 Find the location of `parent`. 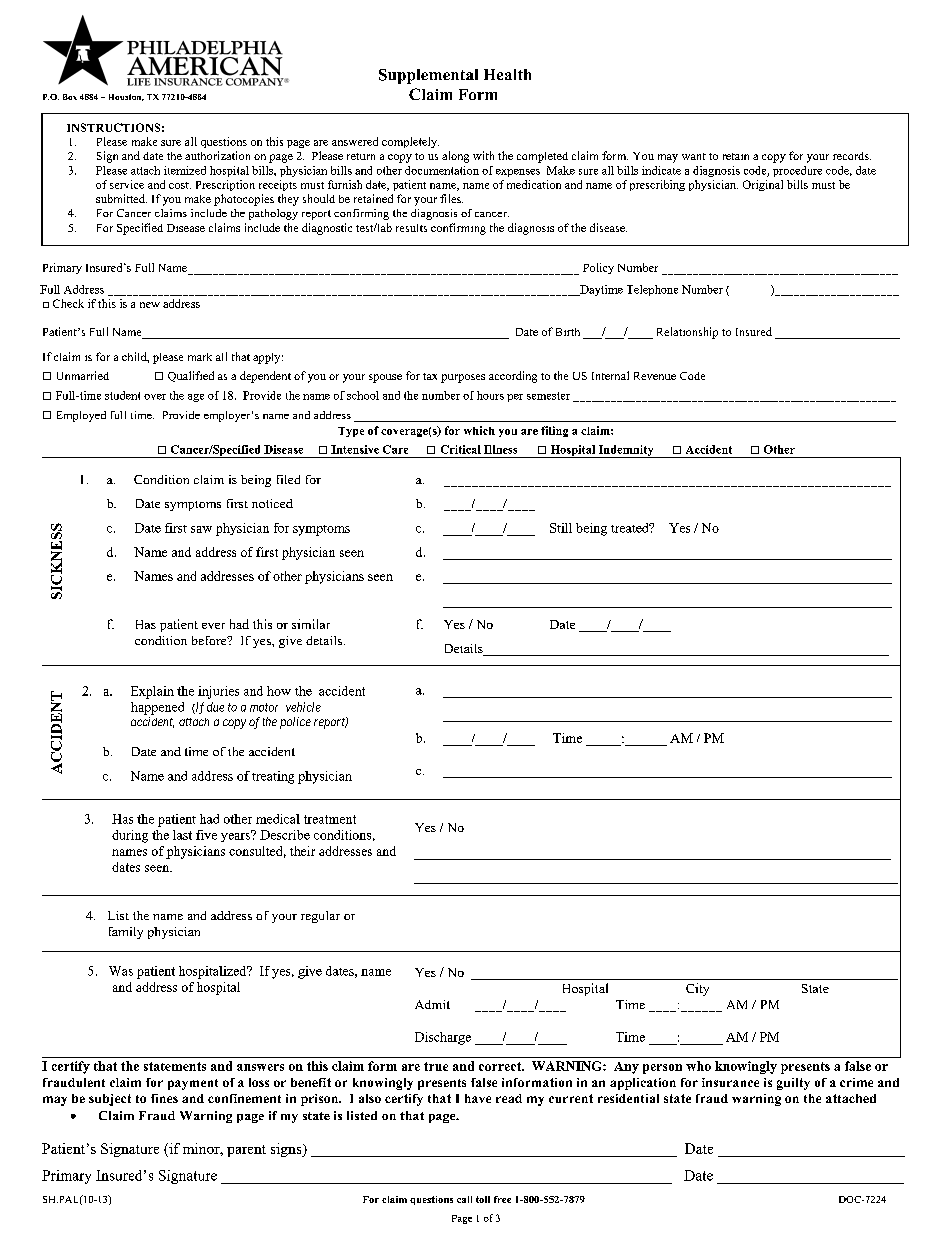

parent is located at coordinates (246, 1151).
